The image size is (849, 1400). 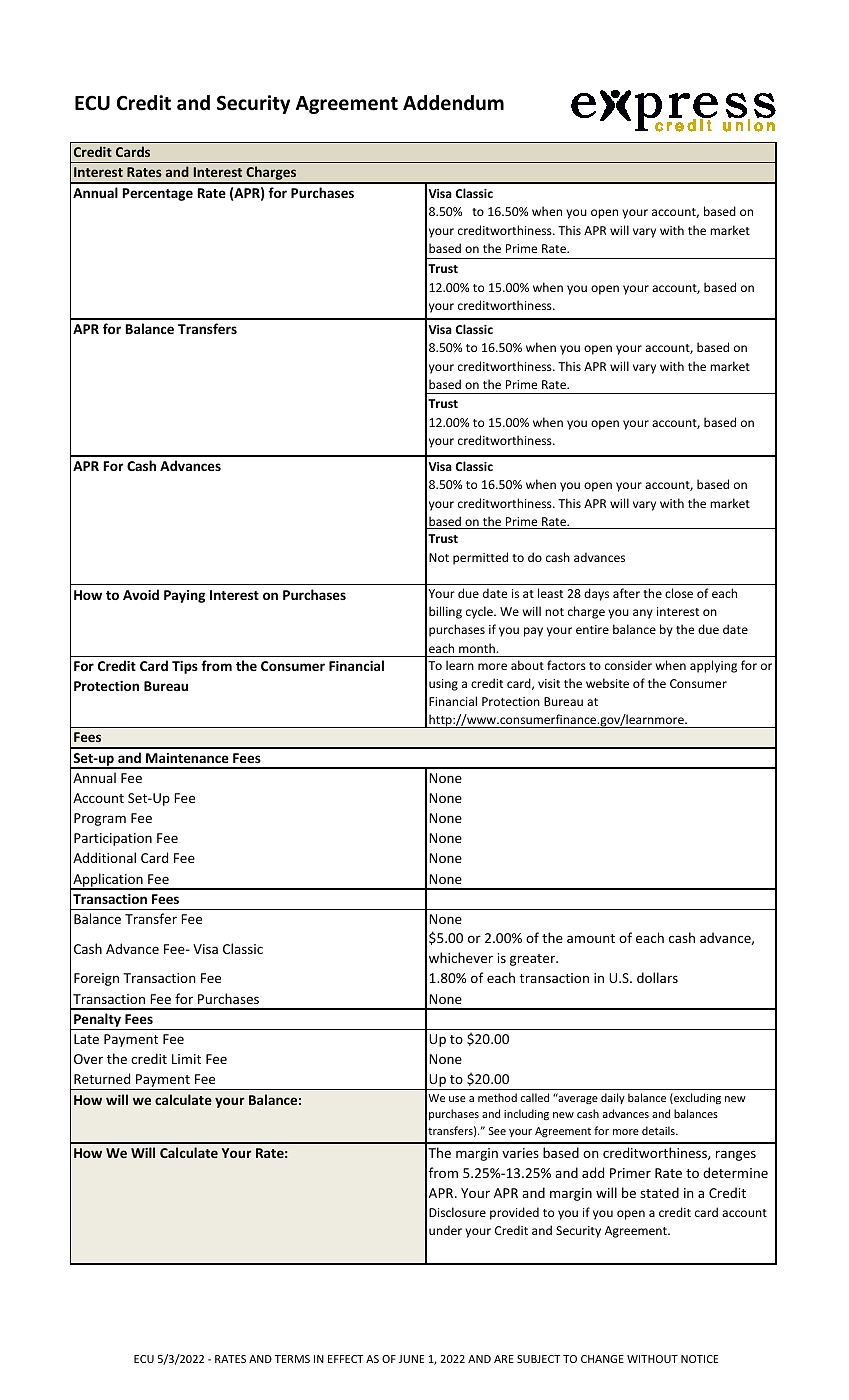 I want to click on Percentage, so click(x=157, y=194).
